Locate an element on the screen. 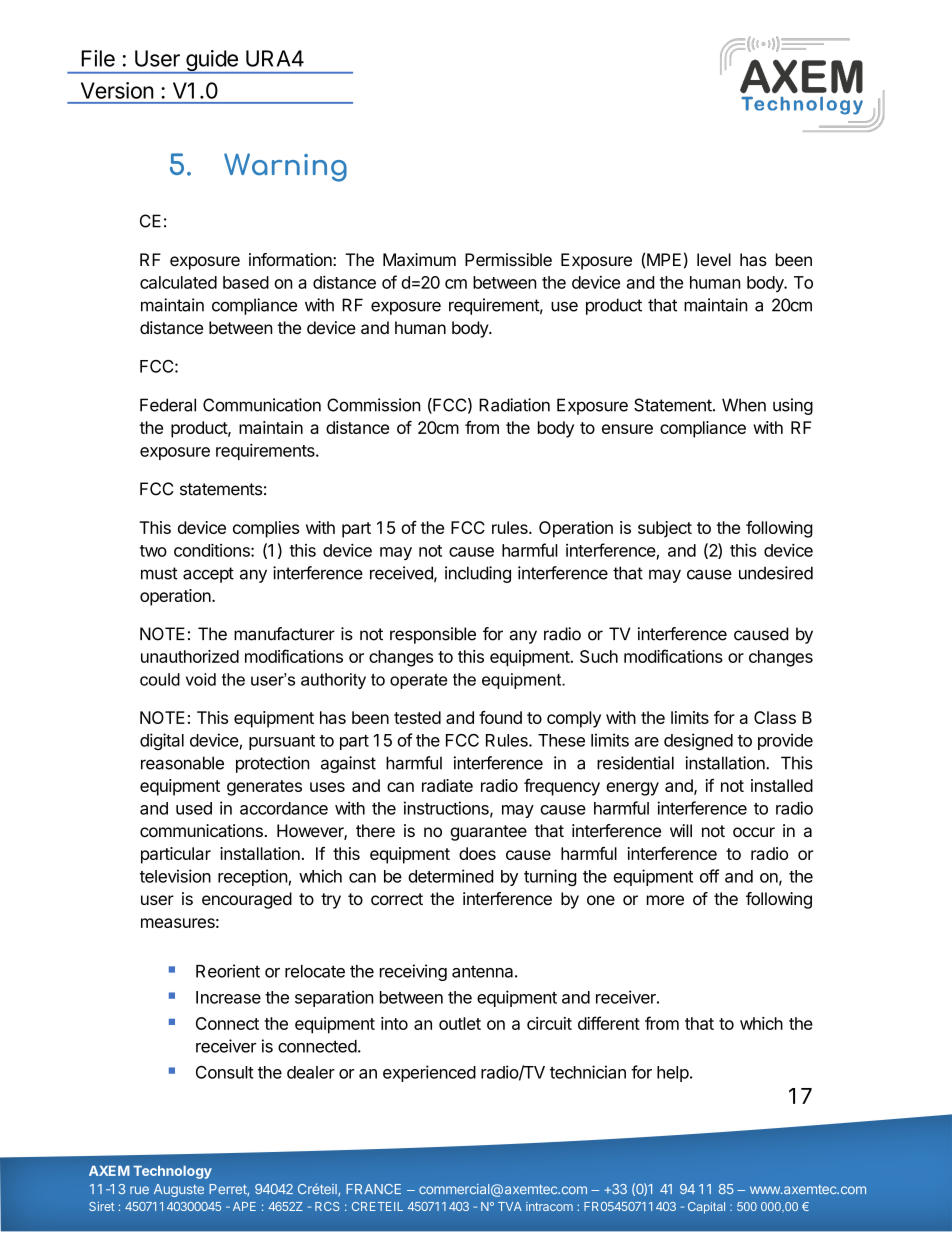 Image resolution: width=952 pixels, height=1233 pixels. will is located at coordinates (681, 830).
